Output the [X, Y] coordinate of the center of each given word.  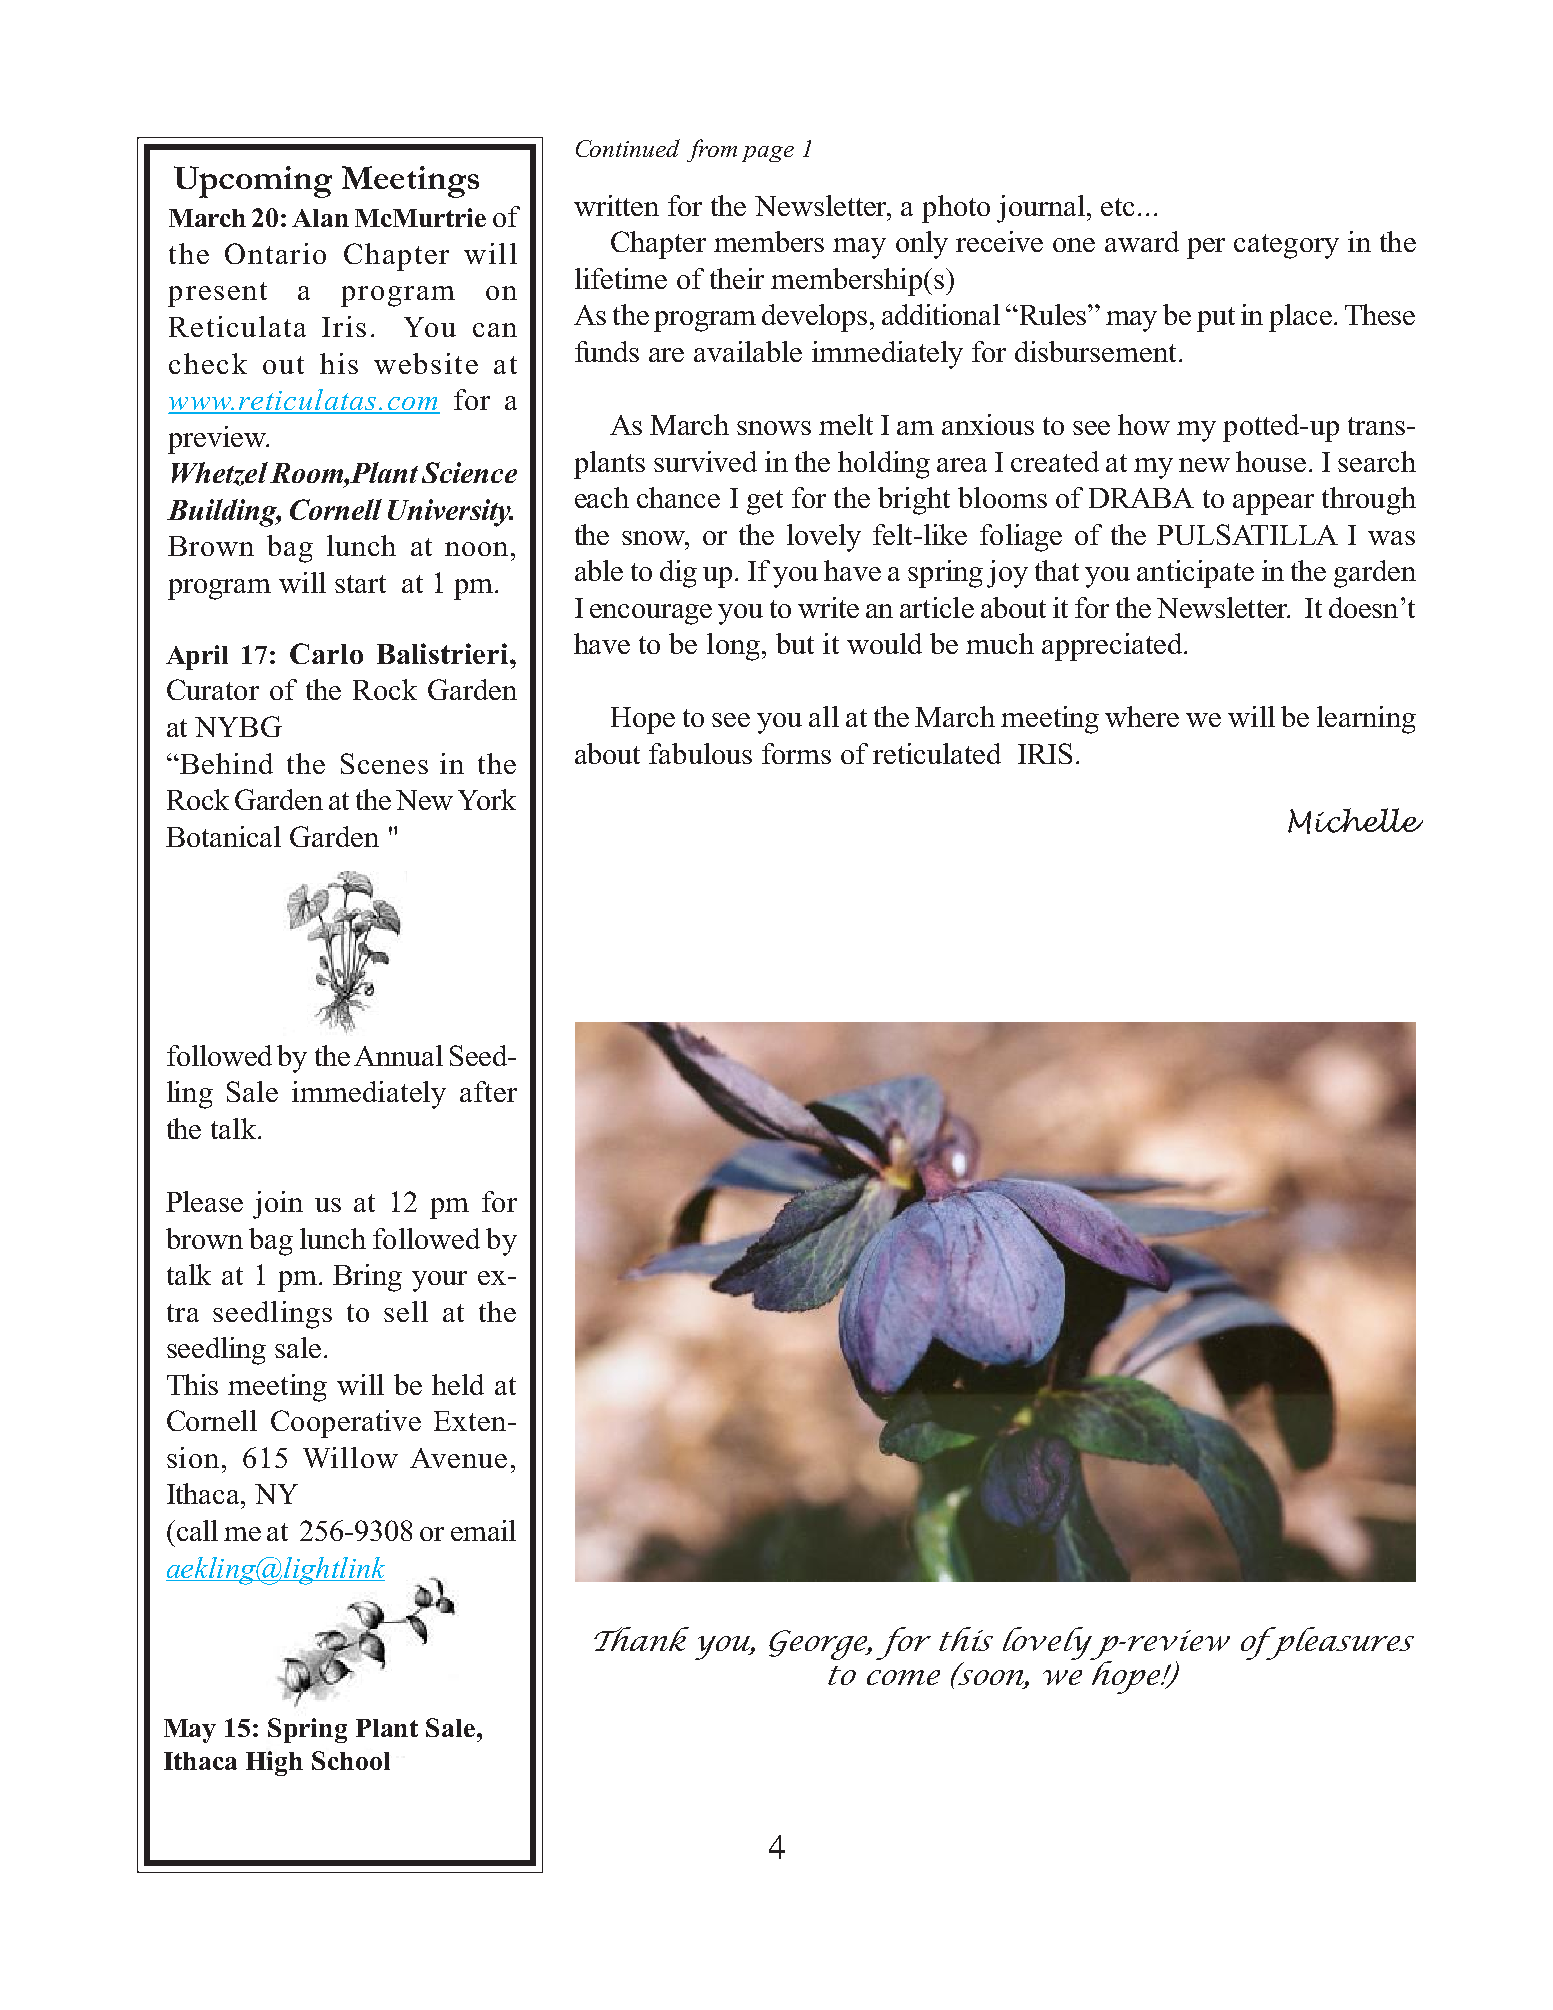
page [768, 154]
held [458, 1384]
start [360, 584]
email [483, 1530]
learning [1366, 720]
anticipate [1195, 574]
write [828, 607]
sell [406, 1311]
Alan [320, 218]
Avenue [458, 1458]
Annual [398, 1055]
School [351, 1760]
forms [796, 753]
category [1286, 246]
